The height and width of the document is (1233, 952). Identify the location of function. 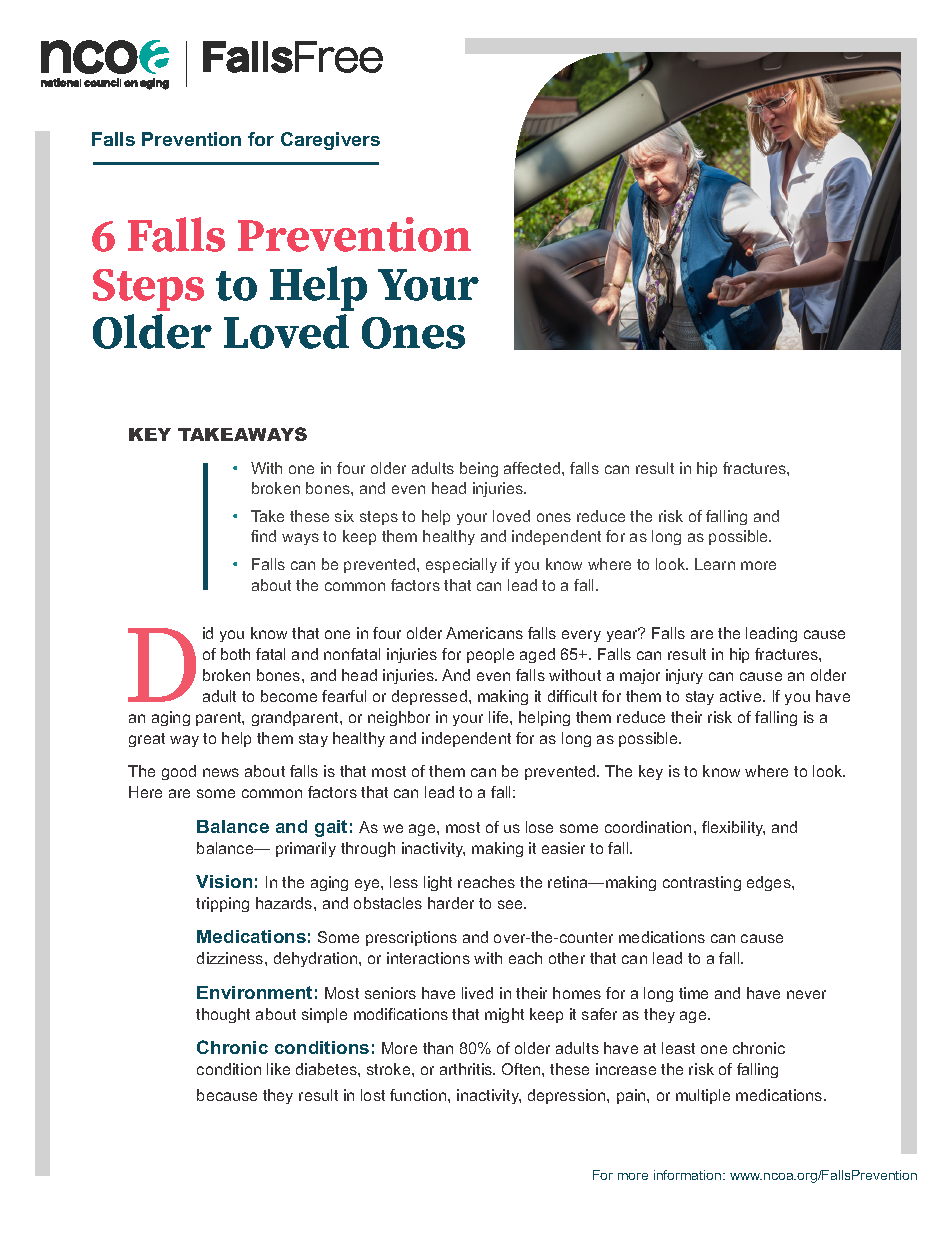
(419, 1095).
